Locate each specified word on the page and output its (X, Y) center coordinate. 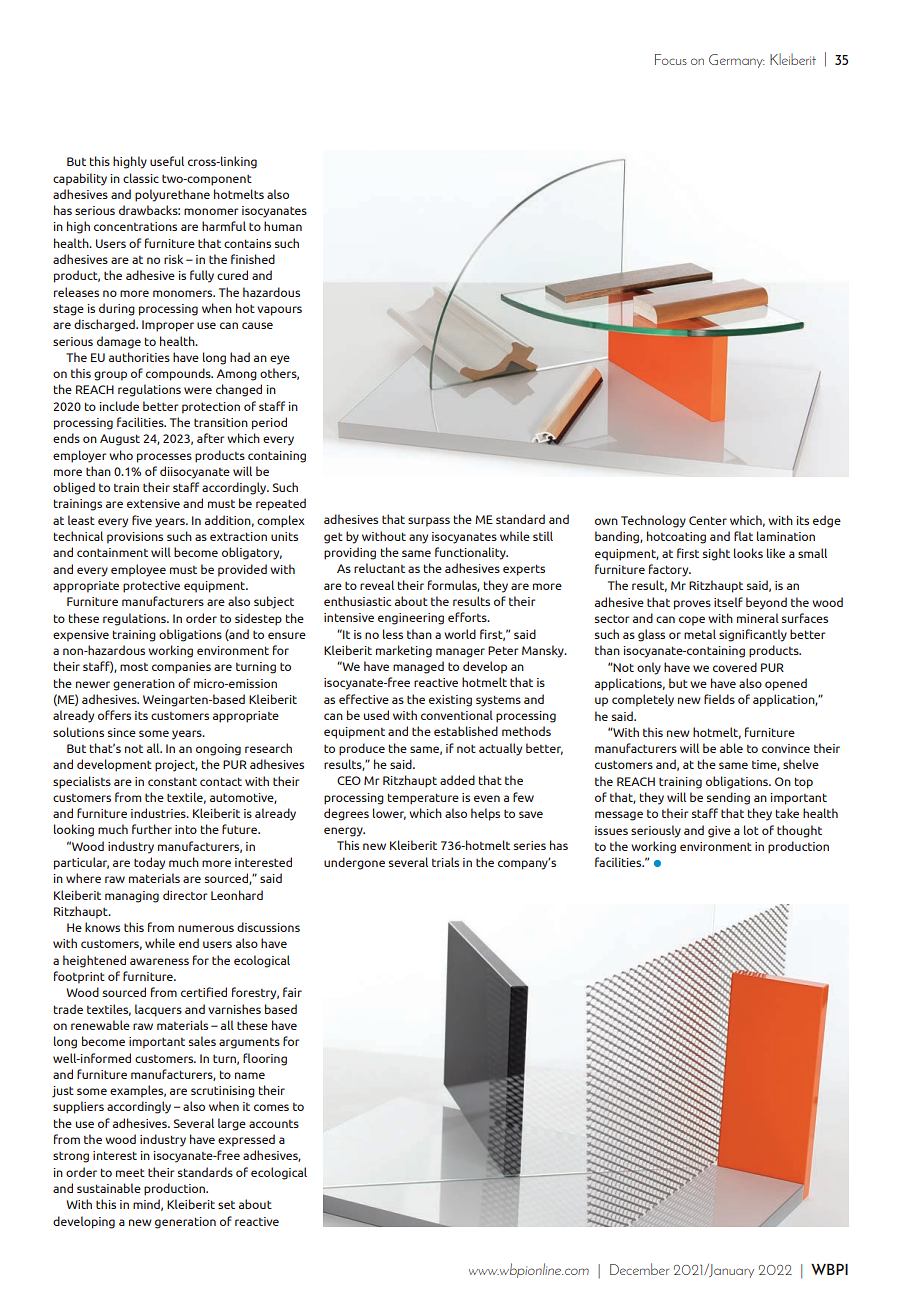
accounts (274, 1124)
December (639, 1269)
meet (130, 1172)
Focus (671, 59)
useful (167, 161)
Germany (737, 61)
